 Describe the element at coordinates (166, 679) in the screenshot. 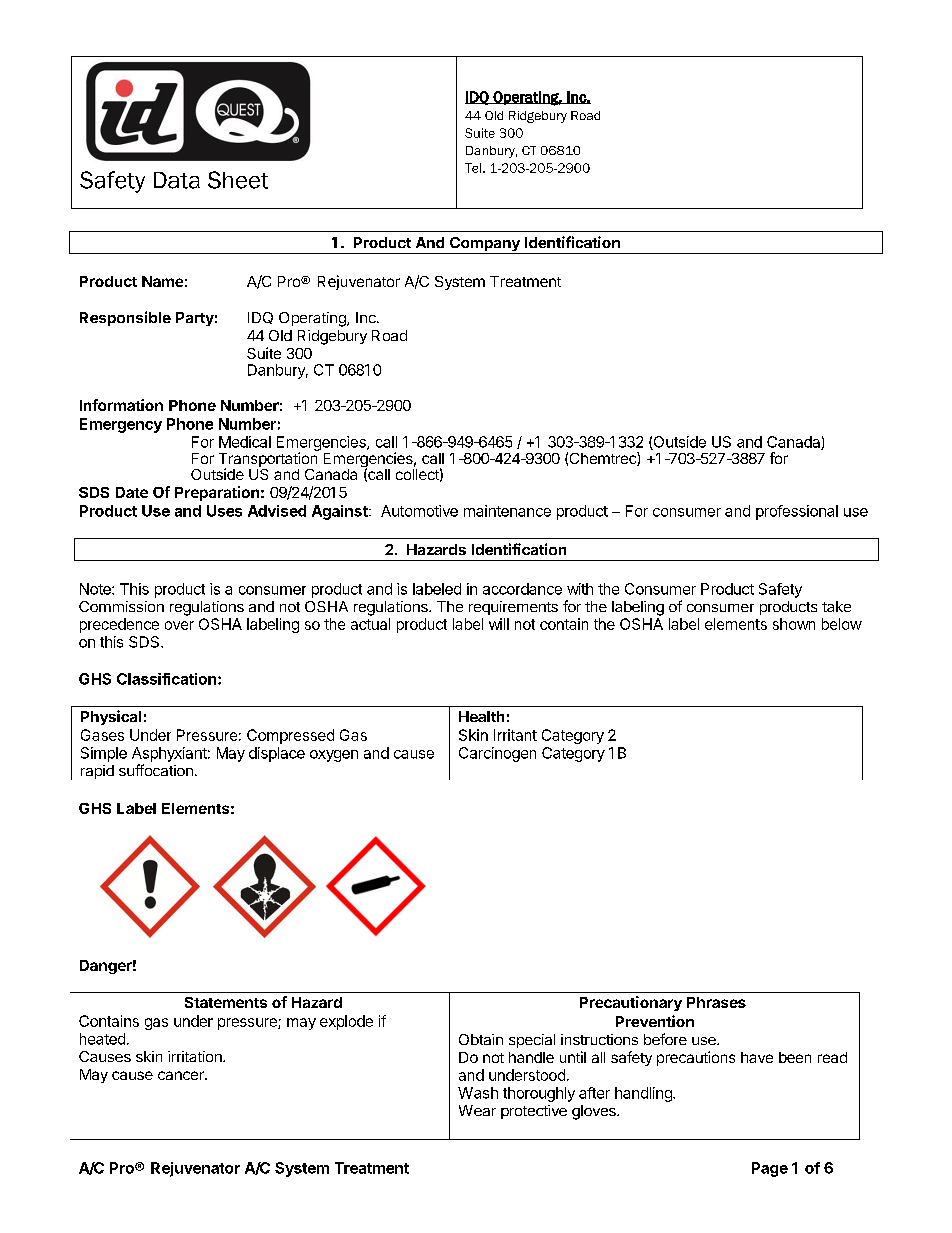

I see `Classification` at that location.
